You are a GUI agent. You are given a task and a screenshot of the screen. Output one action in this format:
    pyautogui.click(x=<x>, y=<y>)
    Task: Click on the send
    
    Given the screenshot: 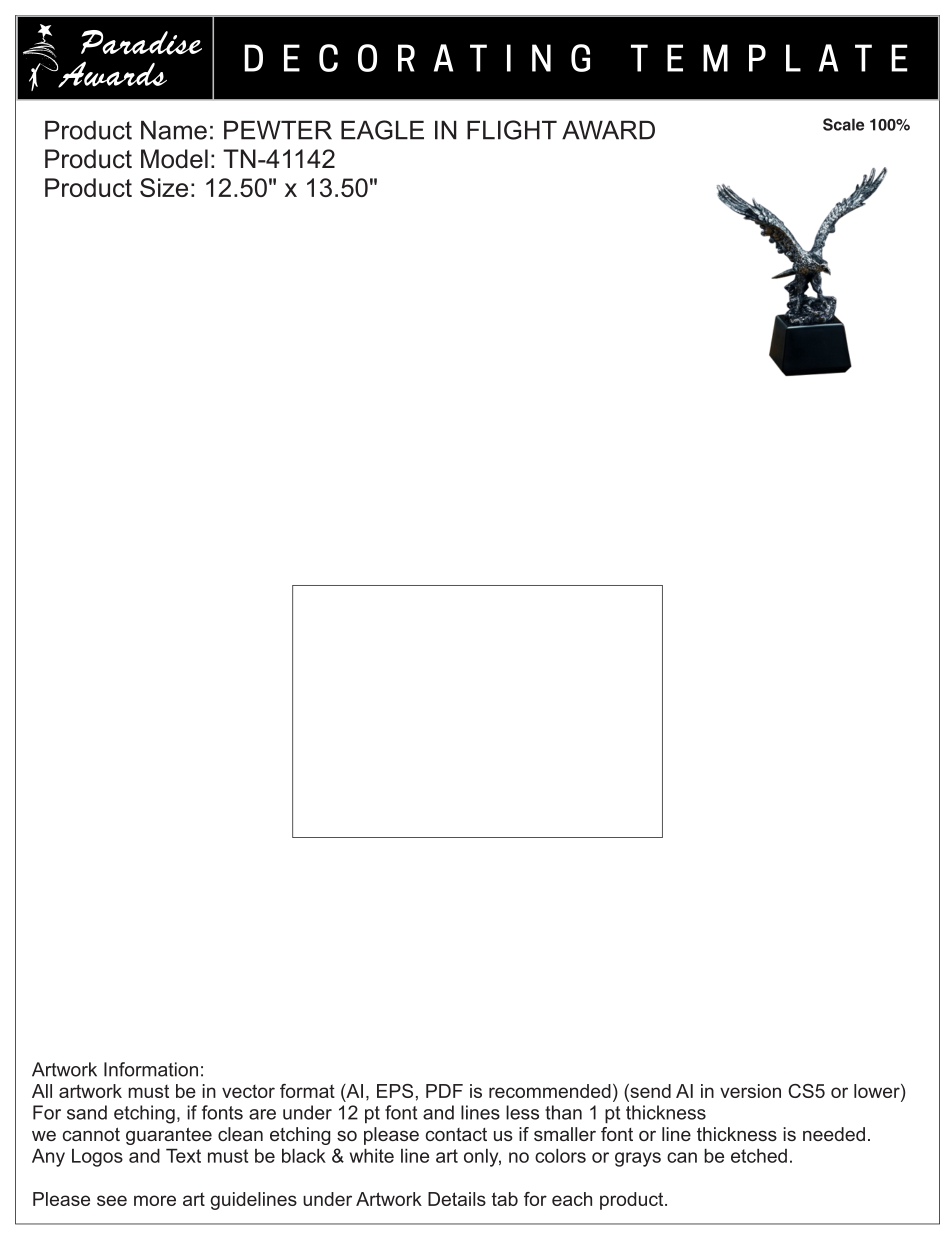 What is the action you would take?
    pyautogui.click(x=649, y=1091)
